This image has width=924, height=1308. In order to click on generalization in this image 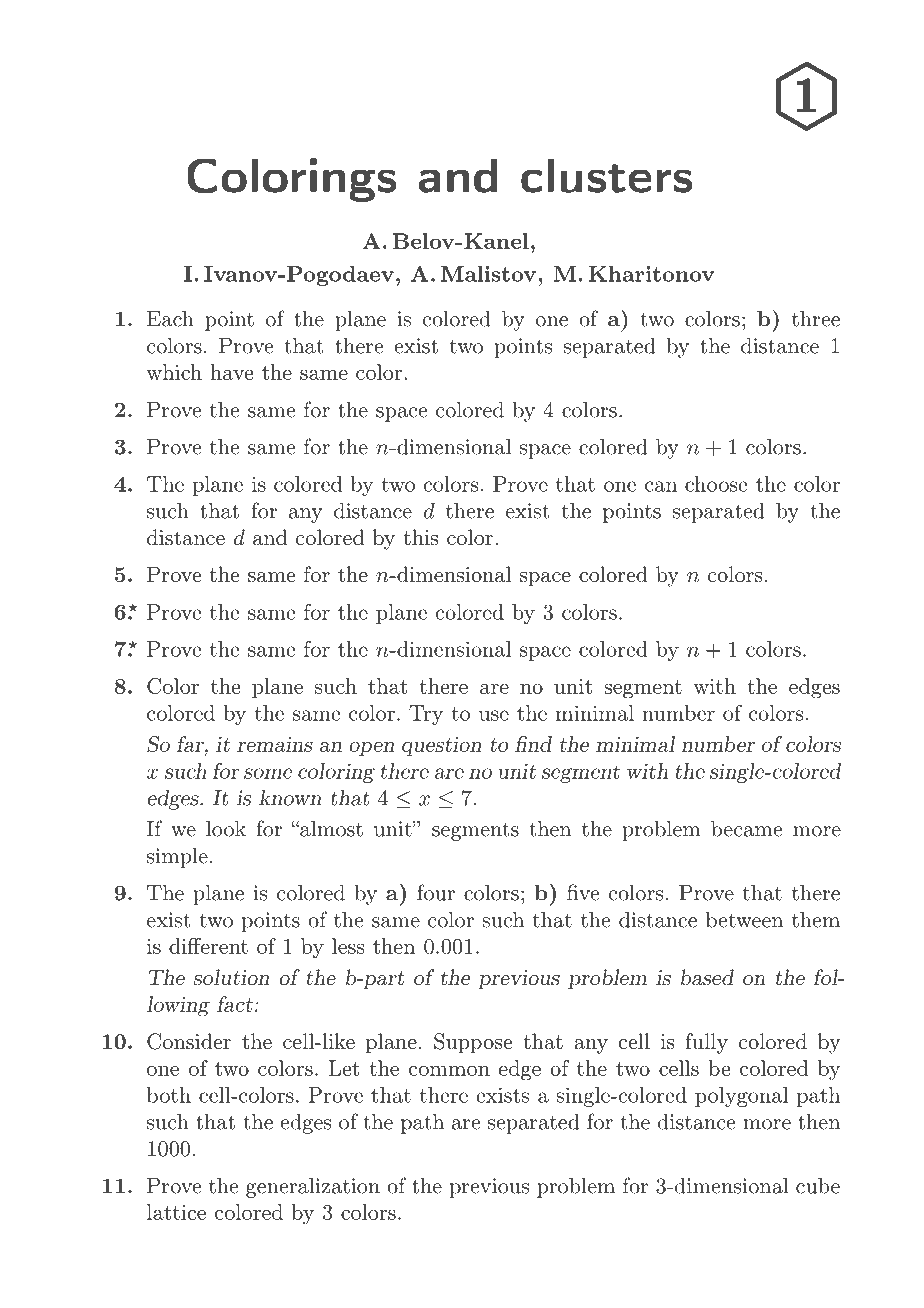, I will do `click(313, 1188)`.
